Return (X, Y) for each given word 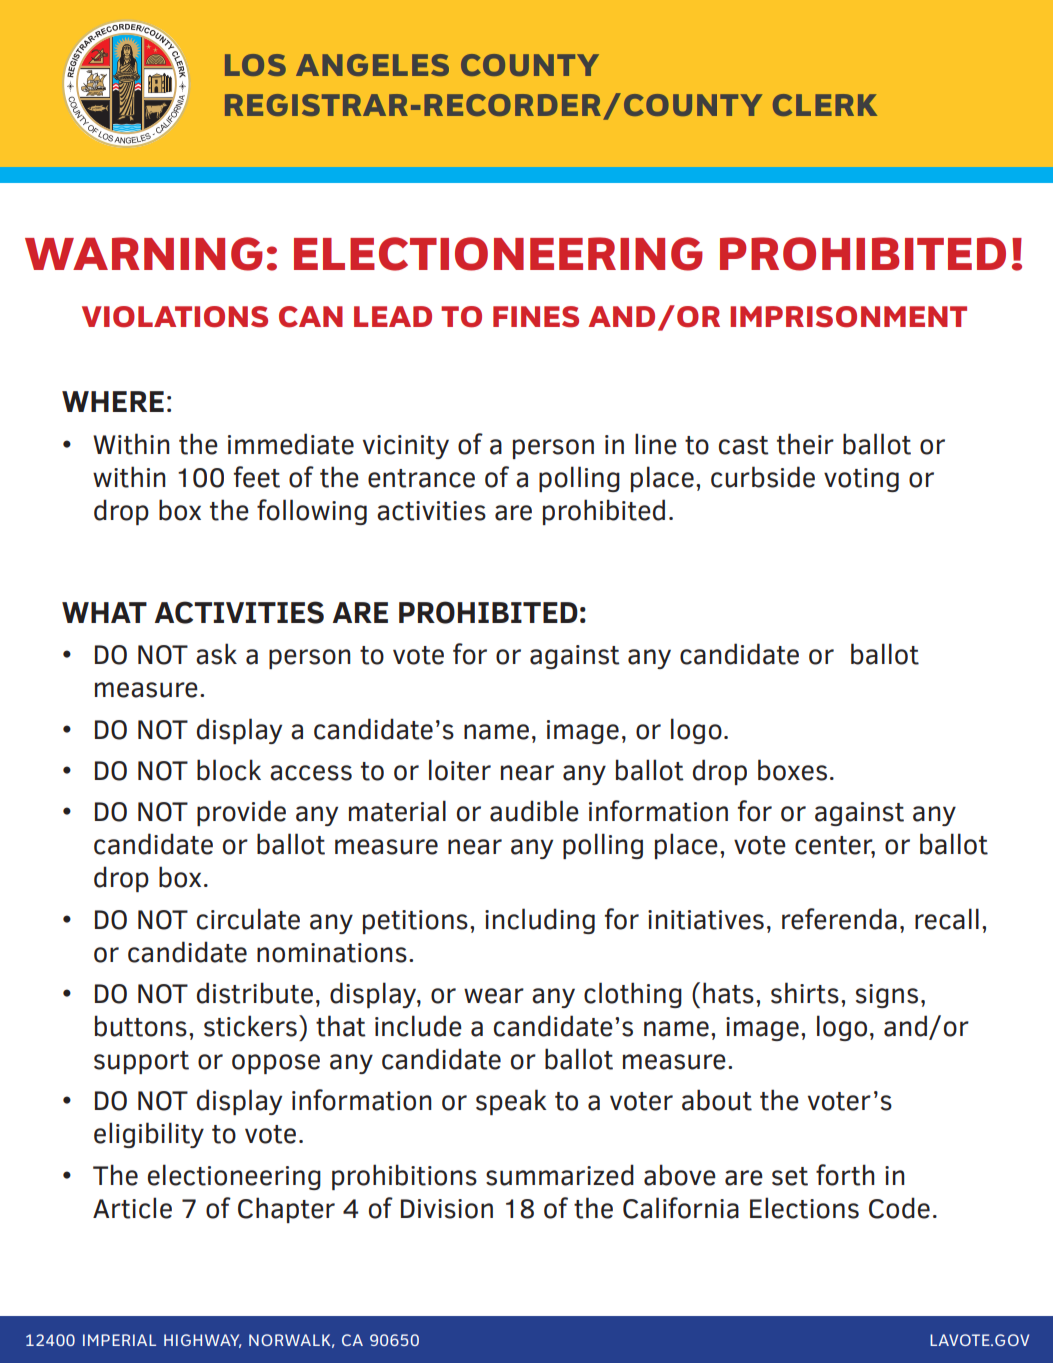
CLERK (825, 105)
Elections (804, 1208)
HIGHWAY (202, 1341)
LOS (255, 65)
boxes (792, 770)
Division (447, 1209)
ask (216, 654)
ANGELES (372, 65)
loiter (460, 770)
